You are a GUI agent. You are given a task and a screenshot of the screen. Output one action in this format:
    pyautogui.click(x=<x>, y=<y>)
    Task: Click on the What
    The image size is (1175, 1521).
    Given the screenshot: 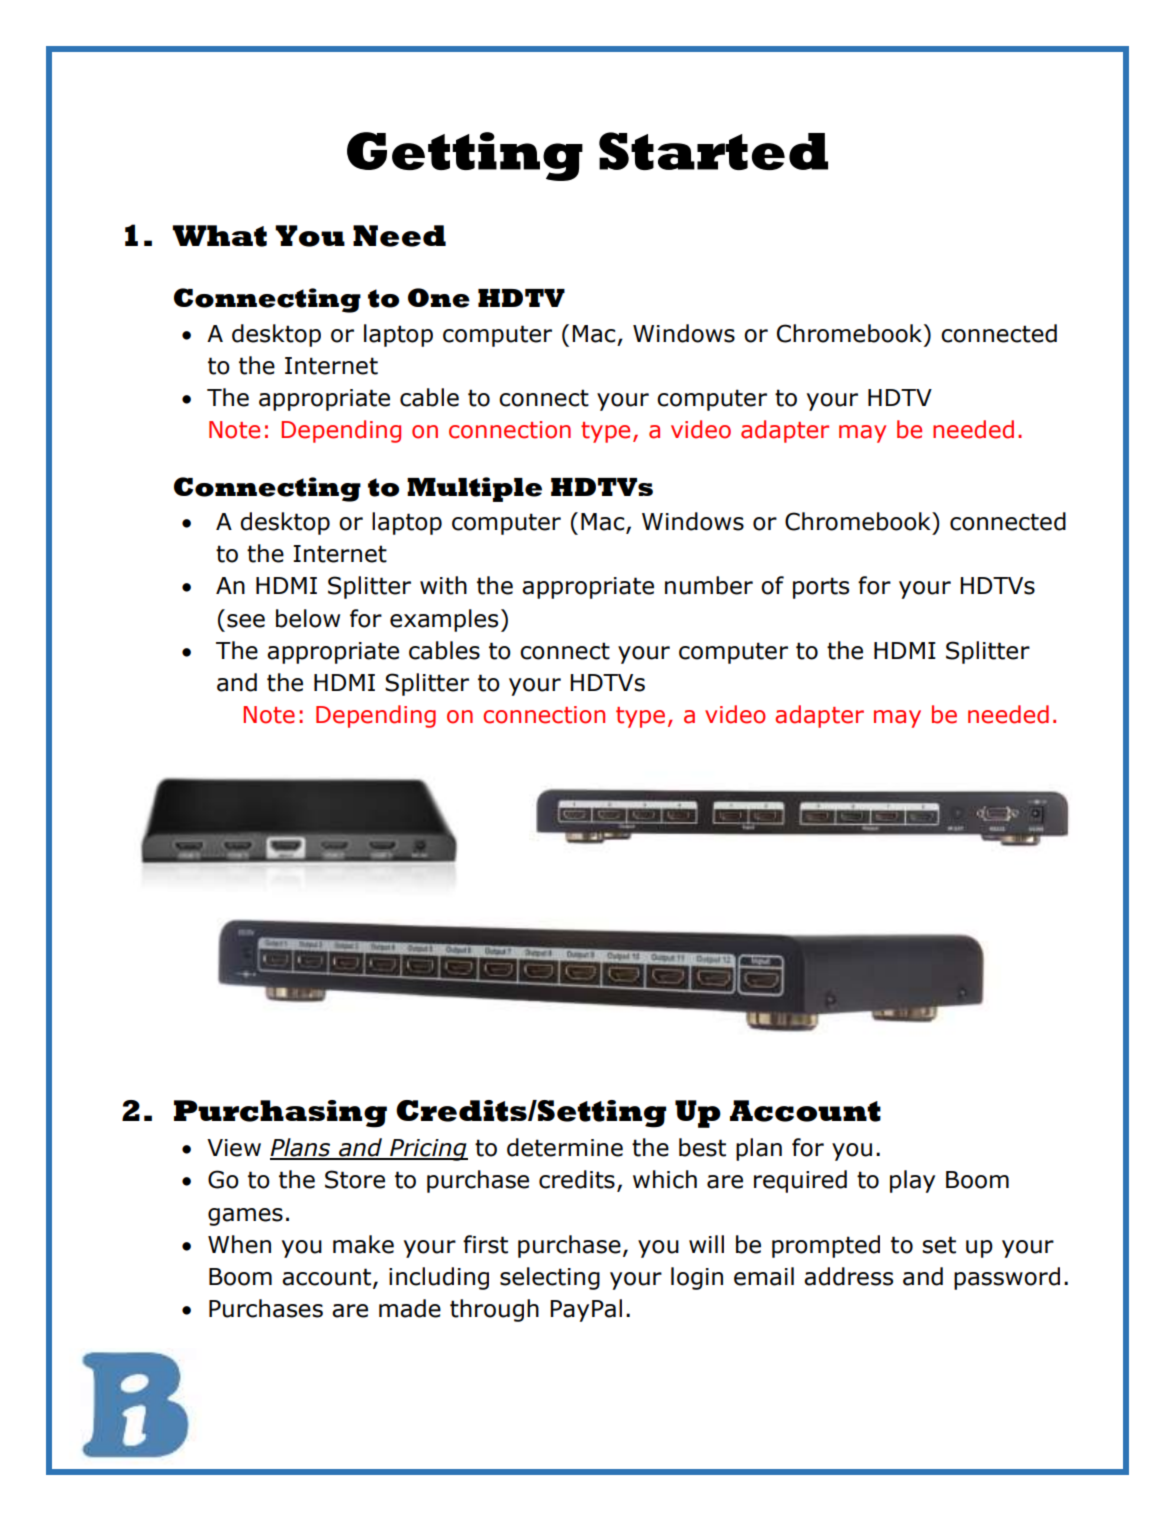 What is the action you would take?
    pyautogui.click(x=219, y=236)
